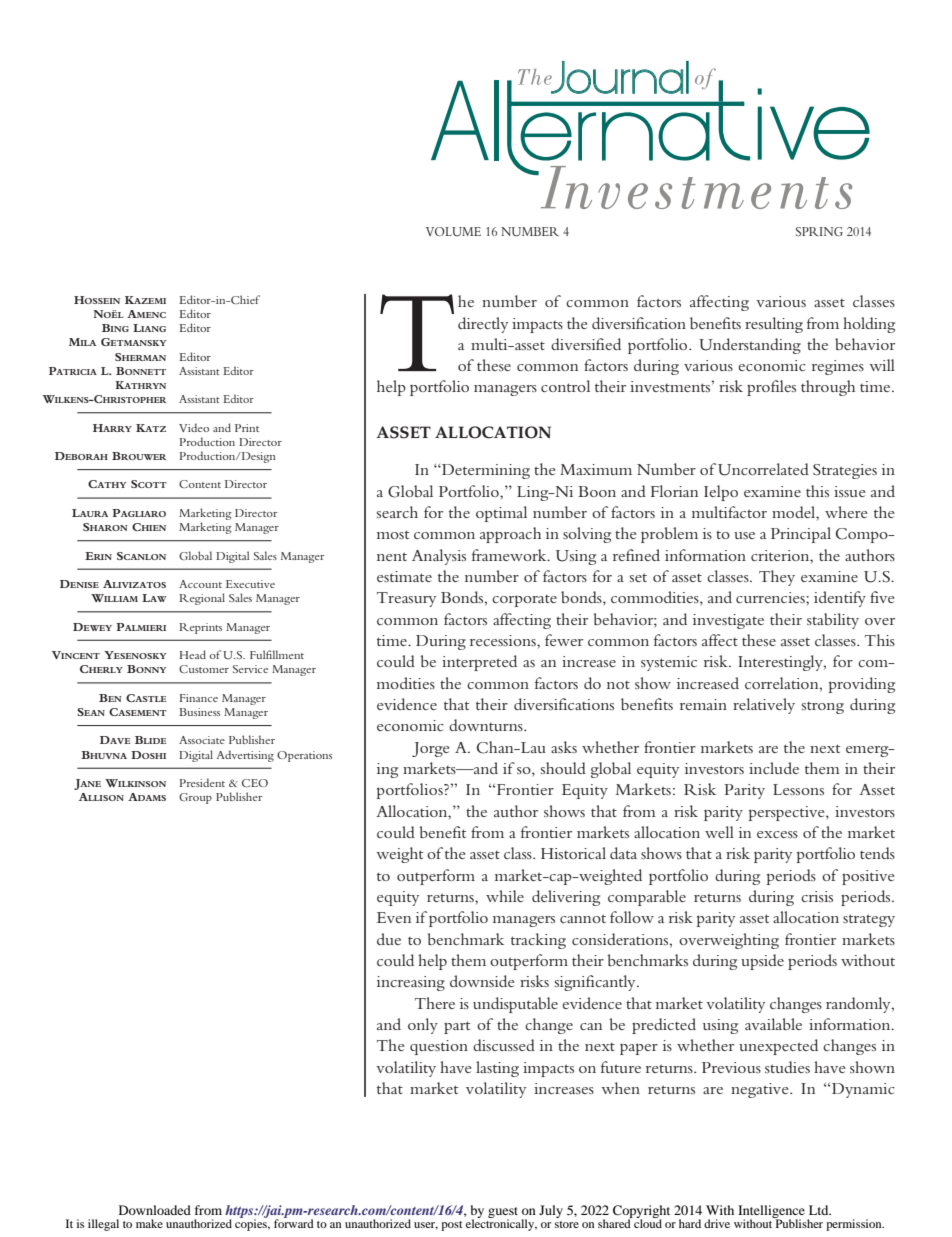 The width and height of the image is (952, 1237). I want to click on SPRING, so click(819, 232).
